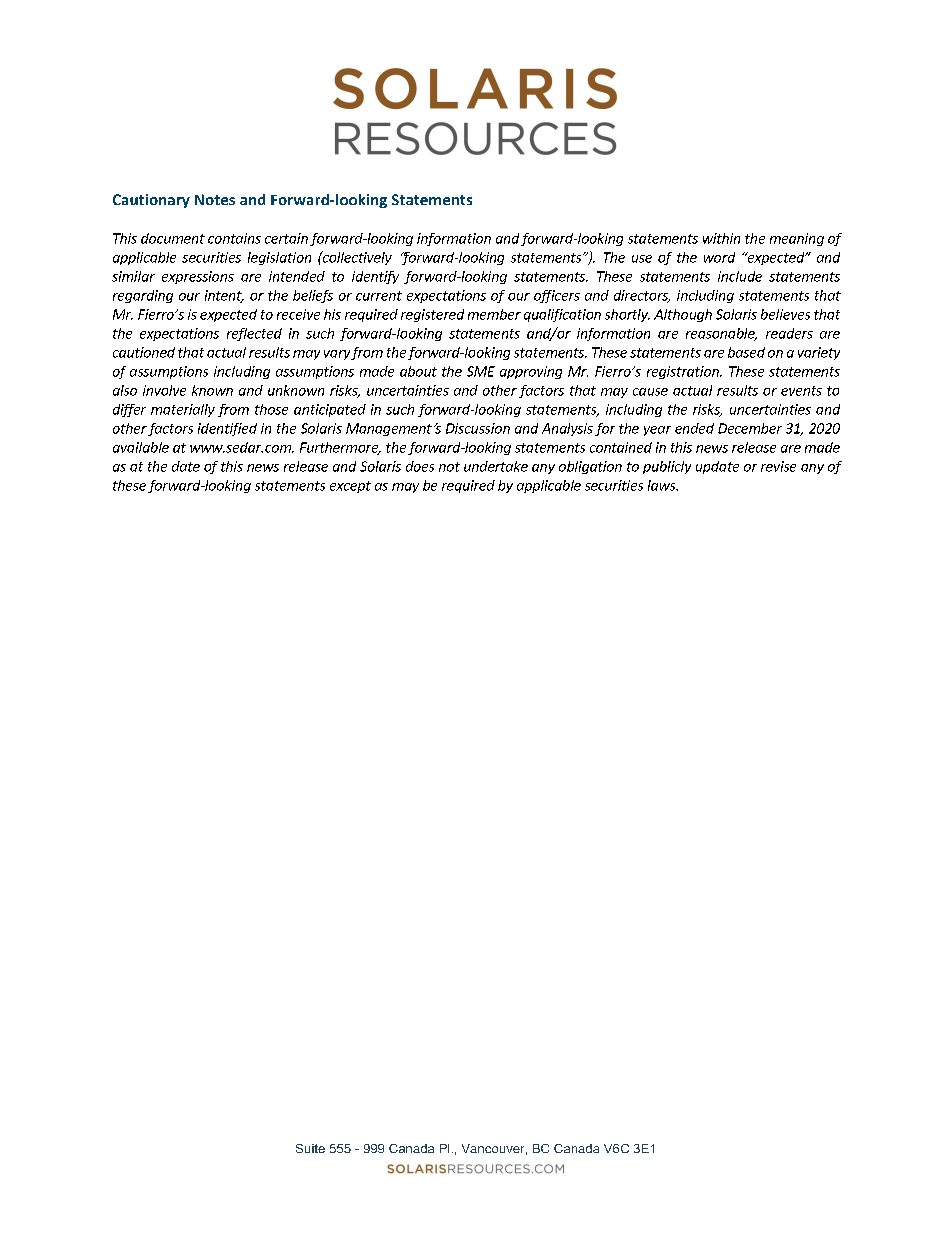 Image resolution: width=952 pixels, height=1233 pixels. Describe the element at coordinates (420, 466) in the screenshot. I see `does` at that location.
